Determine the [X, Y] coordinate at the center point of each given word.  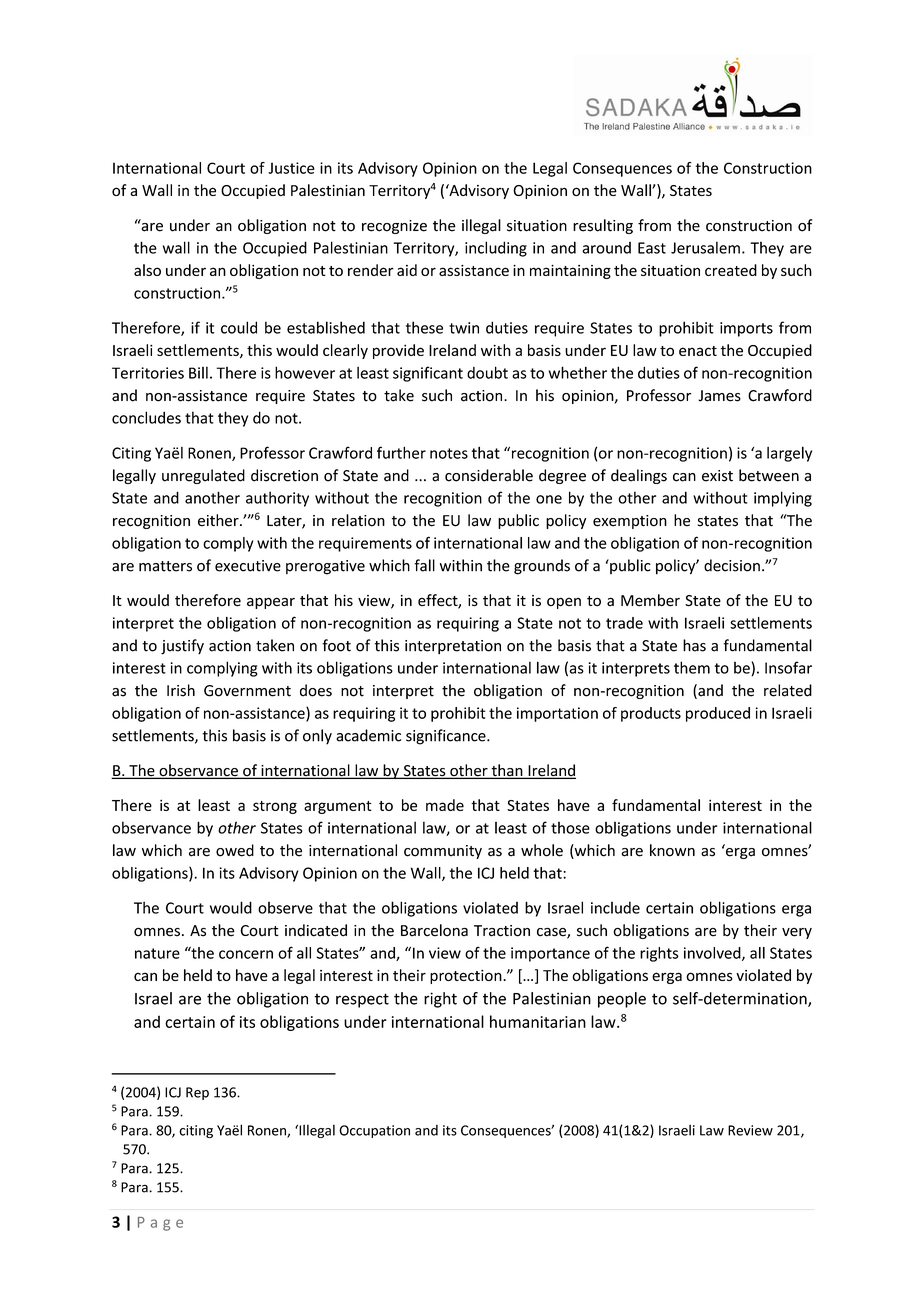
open [564, 603]
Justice [291, 168]
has [694, 645]
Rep [197, 1093]
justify [182, 647]
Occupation [374, 1131]
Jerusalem [705, 247]
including [496, 249]
